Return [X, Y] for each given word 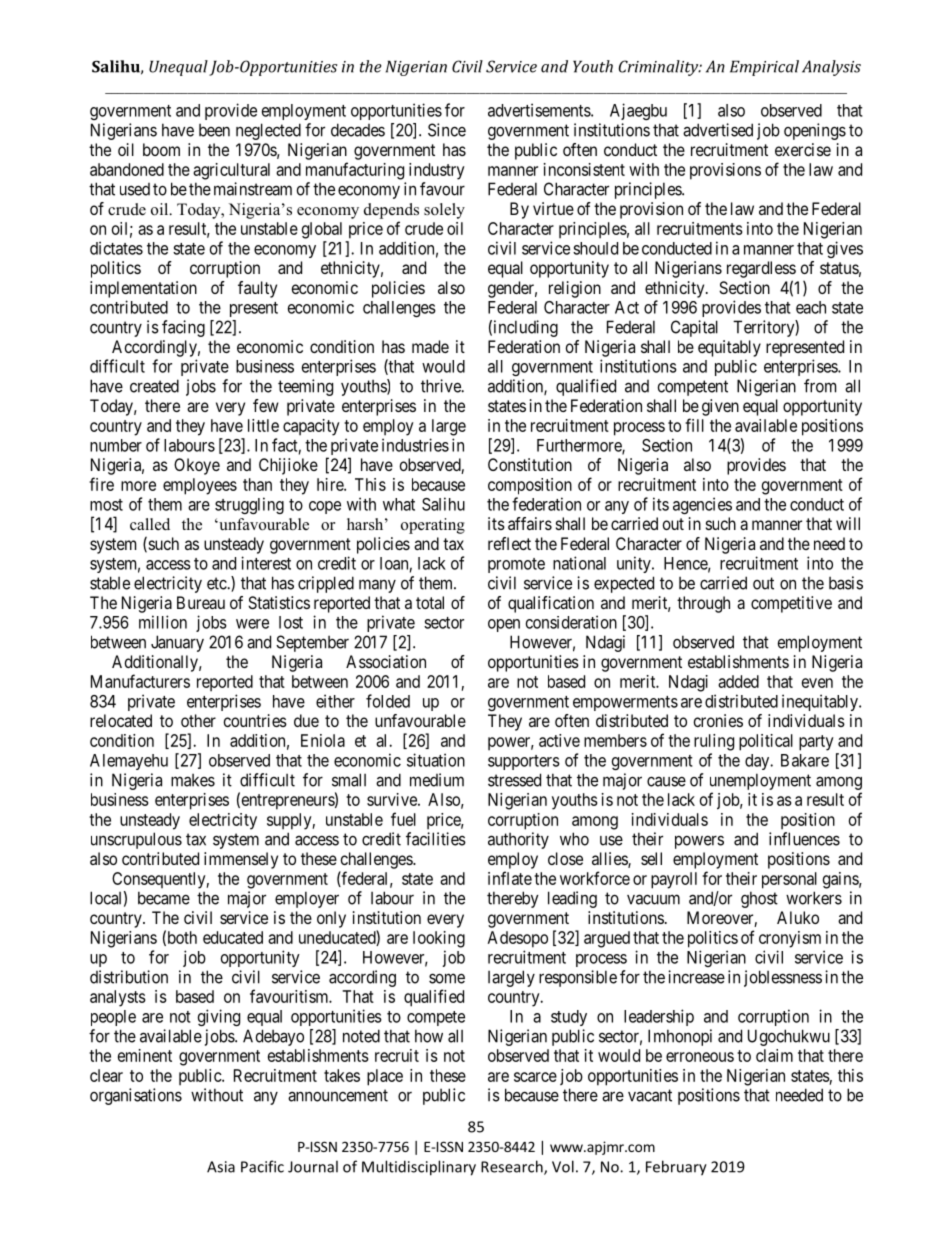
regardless [761, 269]
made [430, 346]
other [198, 720]
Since [447, 130]
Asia [221, 1167]
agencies [702, 505]
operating [433, 526]
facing [183, 328]
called [150, 524]
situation [436, 760]
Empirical [764, 68]
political [766, 742]
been [214, 130]
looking [439, 939]
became [164, 898]
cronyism [790, 939]
